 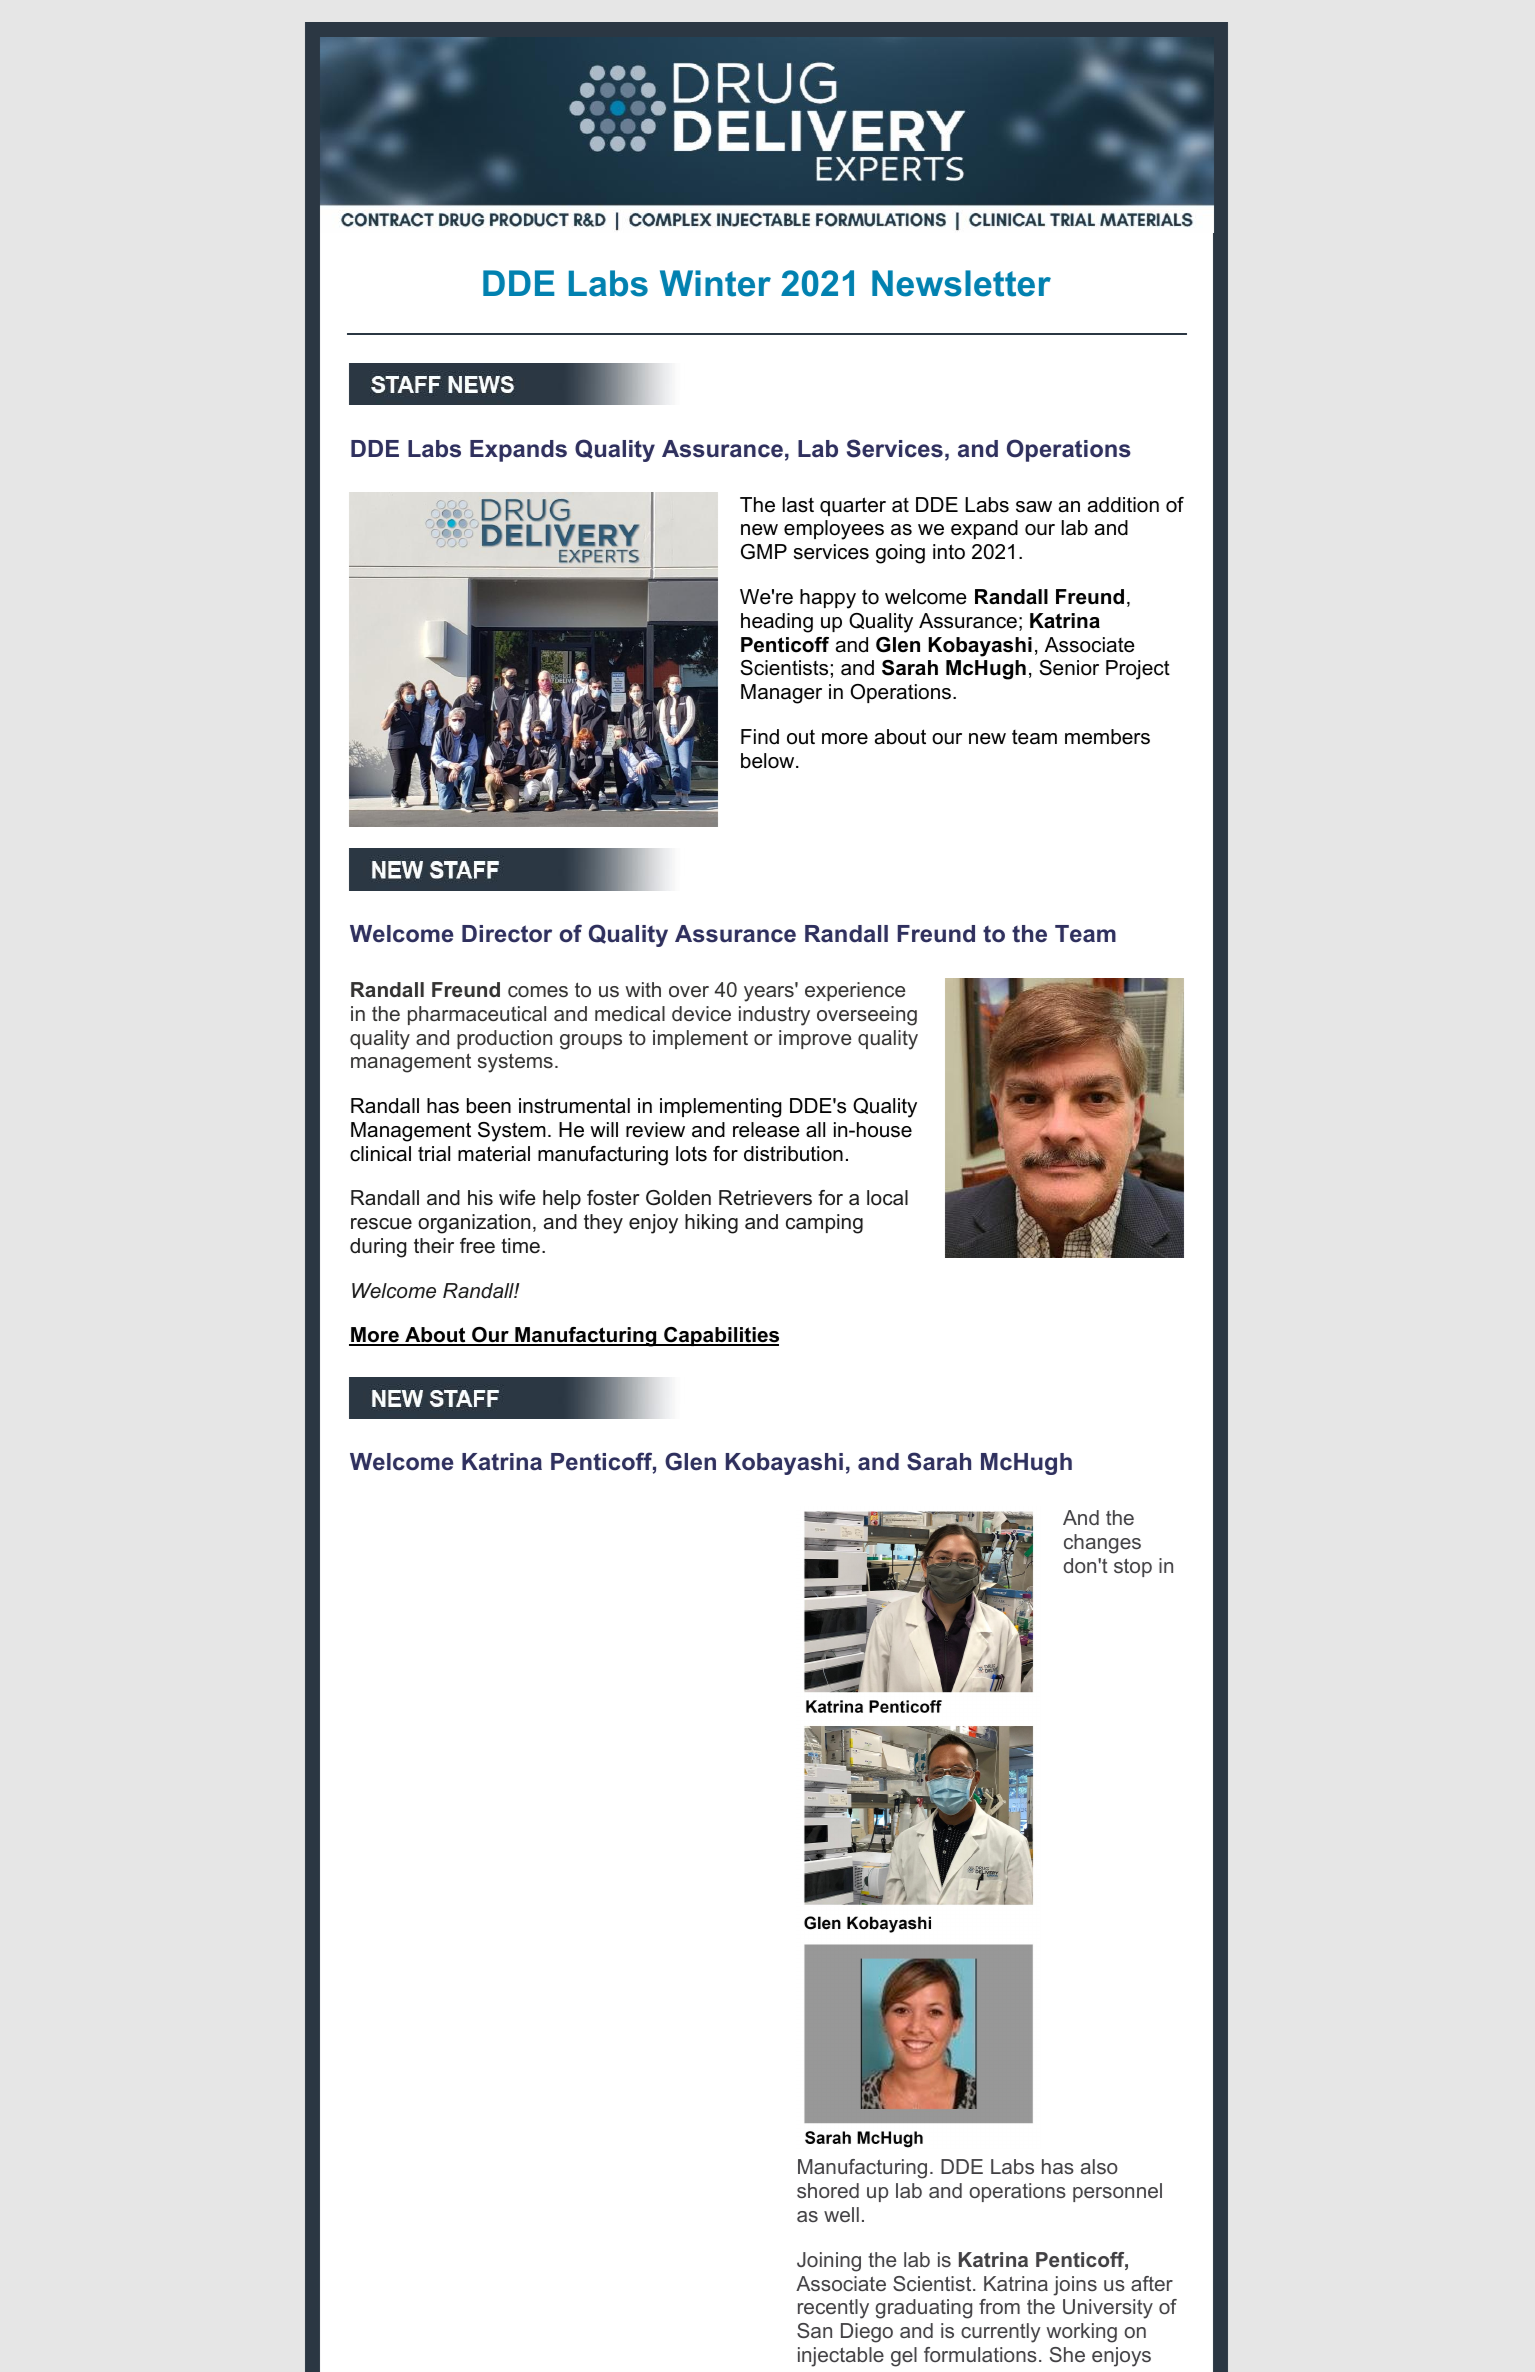 I want to click on pharmaceutical, so click(x=477, y=1015).
